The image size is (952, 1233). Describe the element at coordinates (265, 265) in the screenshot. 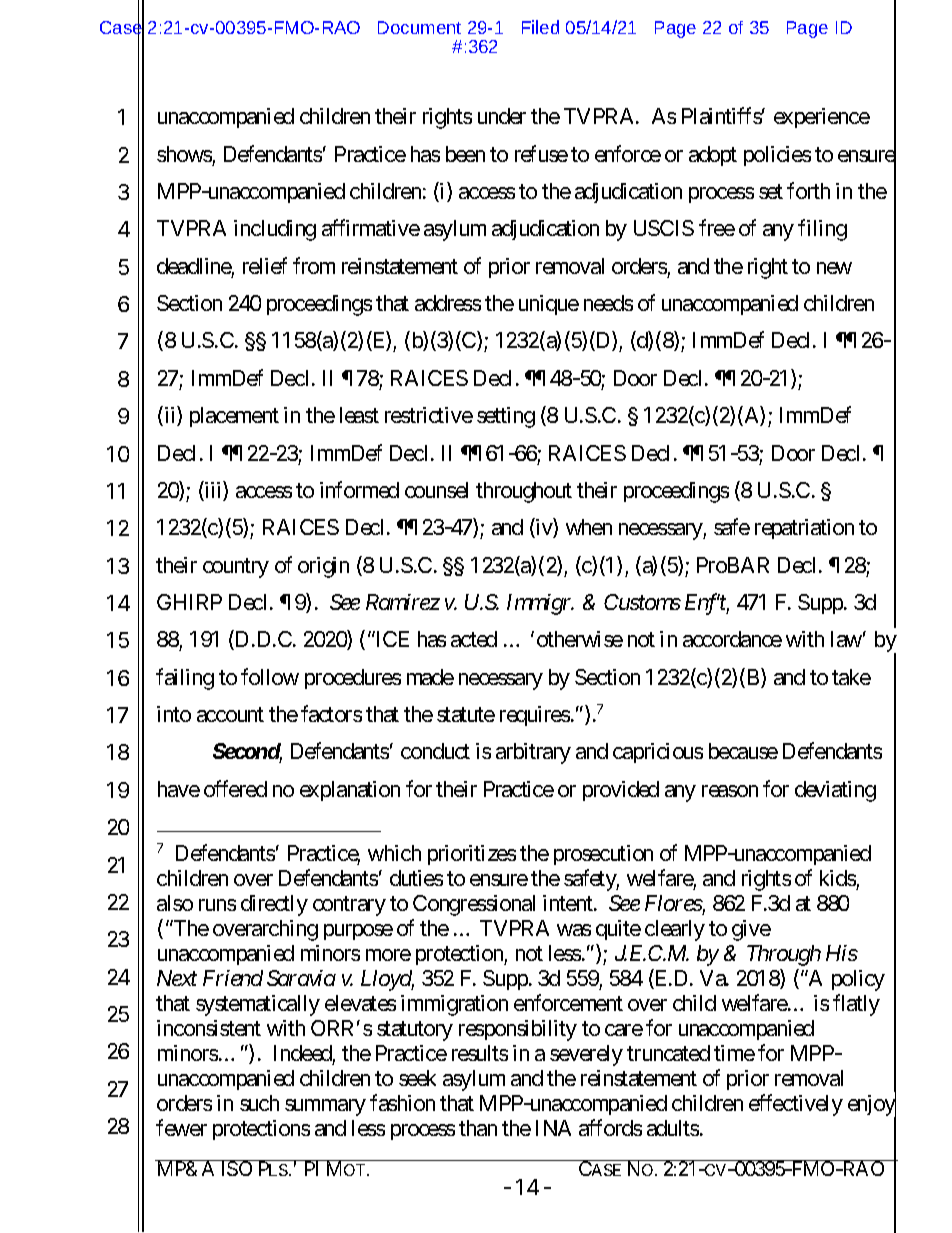

I see `relief` at that location.
